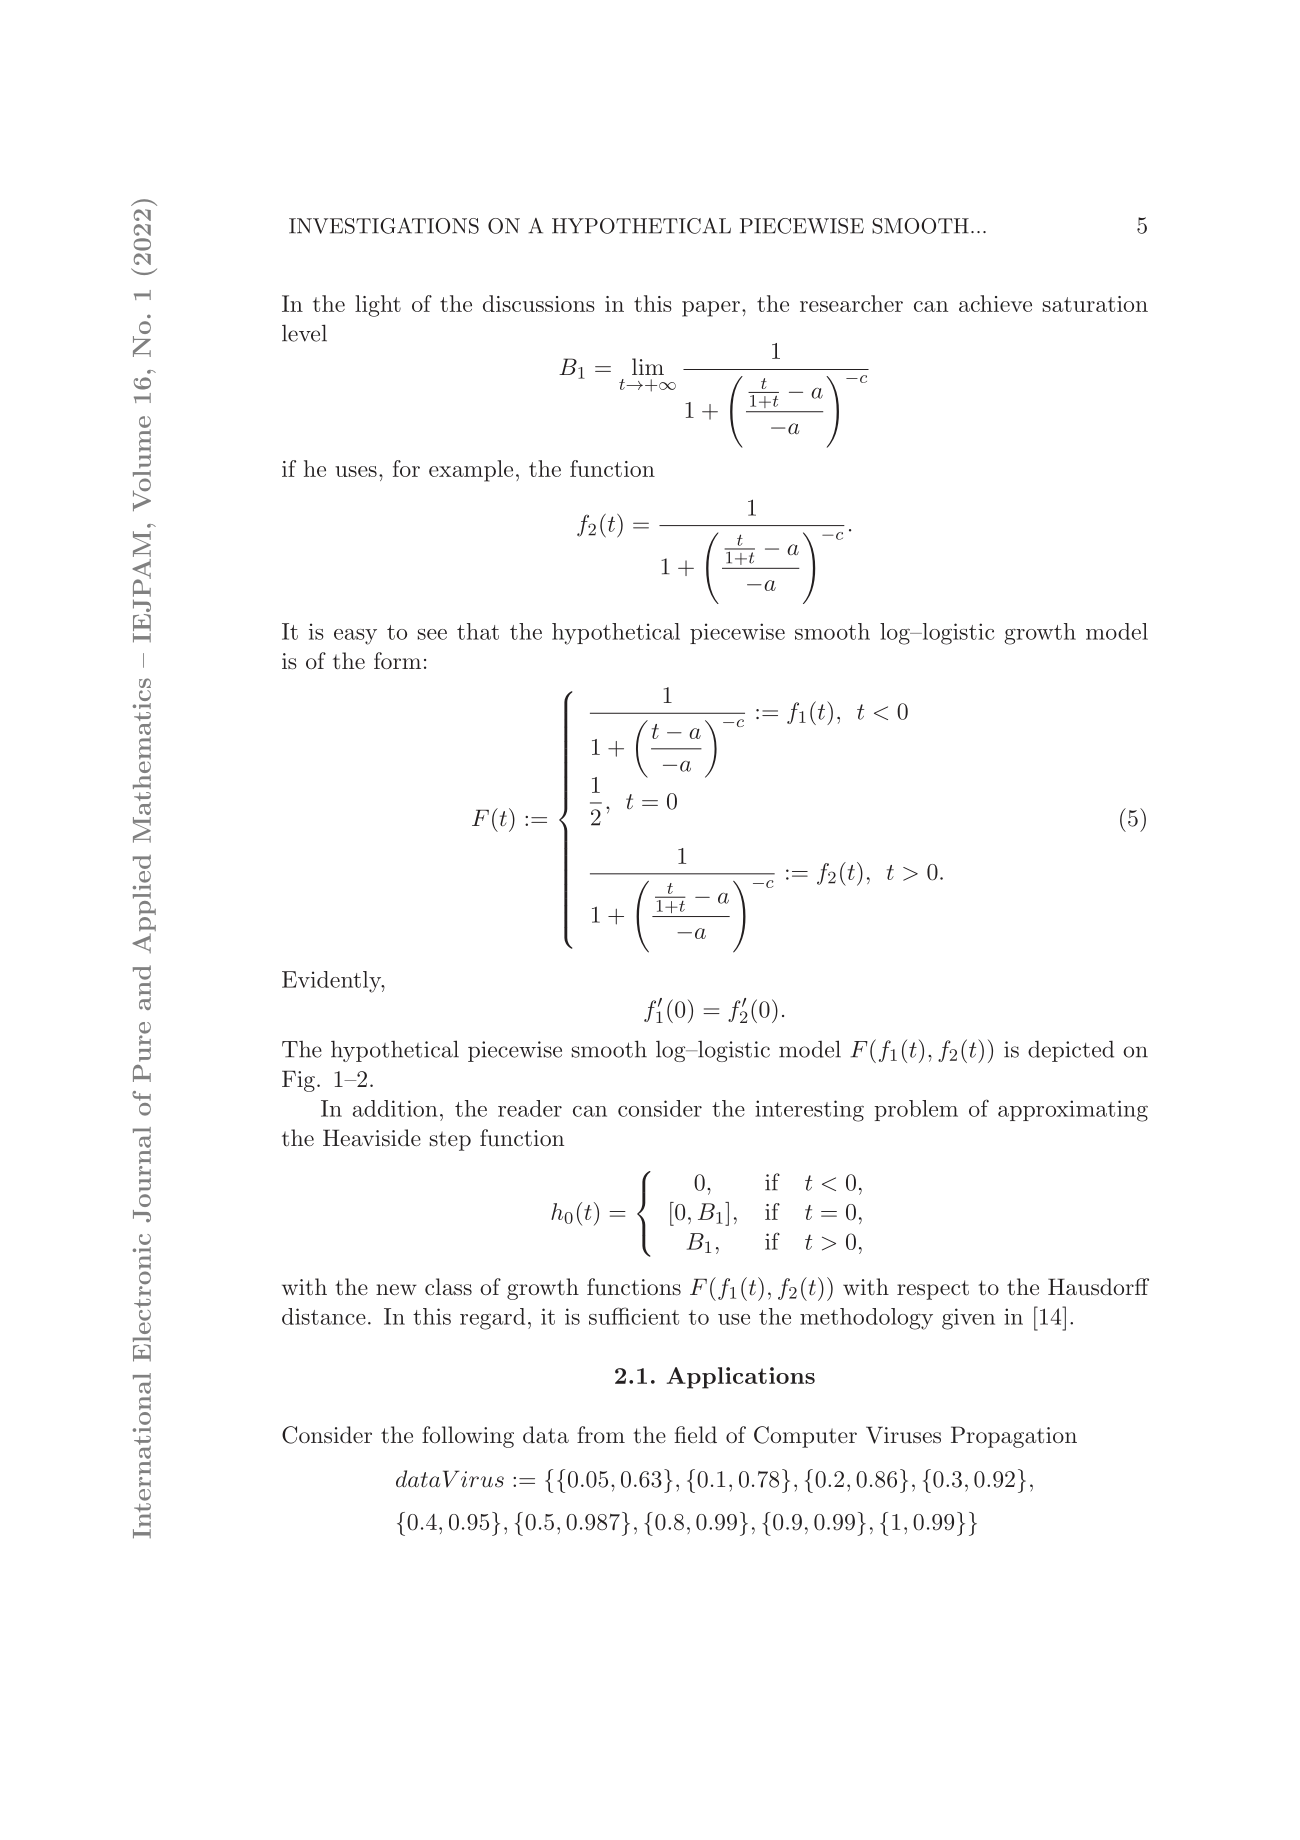 The width and height of the image is (1300, 1840). Describe the element at coordinates (478, 631) in the image. I see `that` at that location.
